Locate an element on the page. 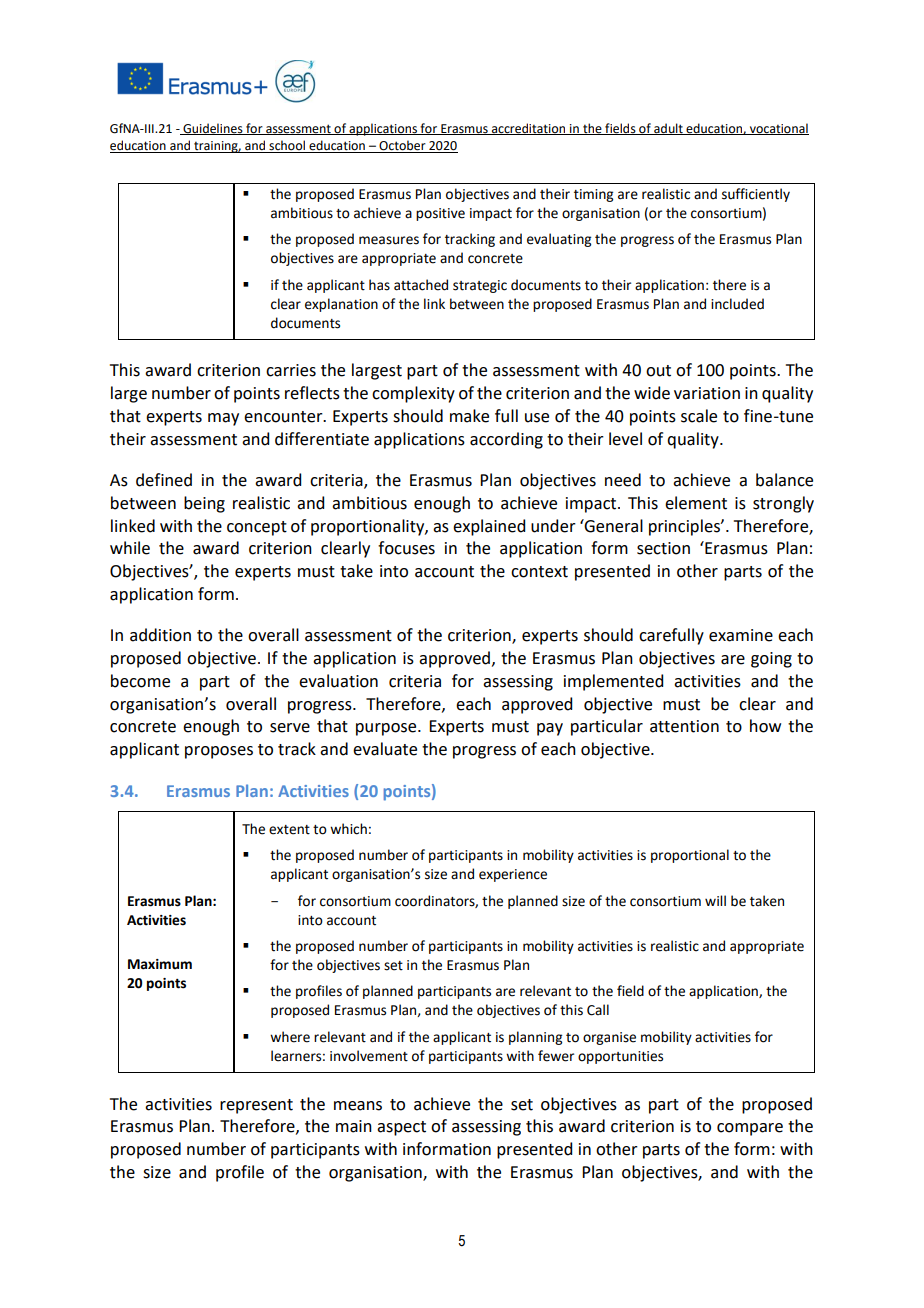  aspect is located at coordinates (401, 1128).
